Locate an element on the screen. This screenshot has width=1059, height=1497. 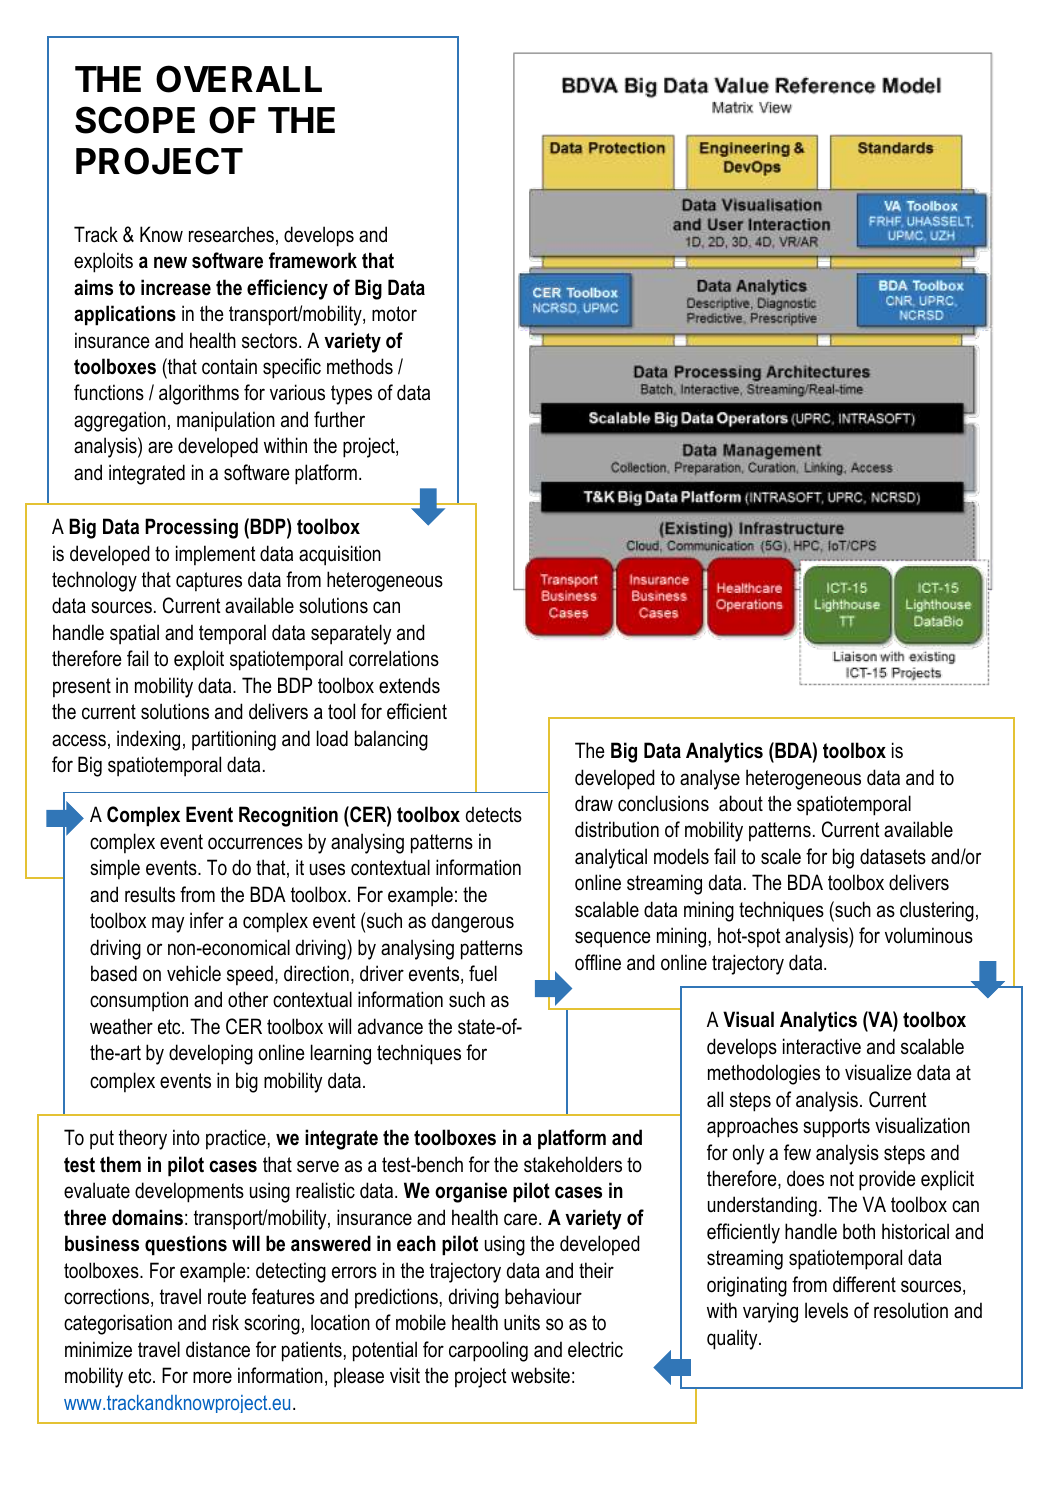
motor is located at coordinates (394, 314).
